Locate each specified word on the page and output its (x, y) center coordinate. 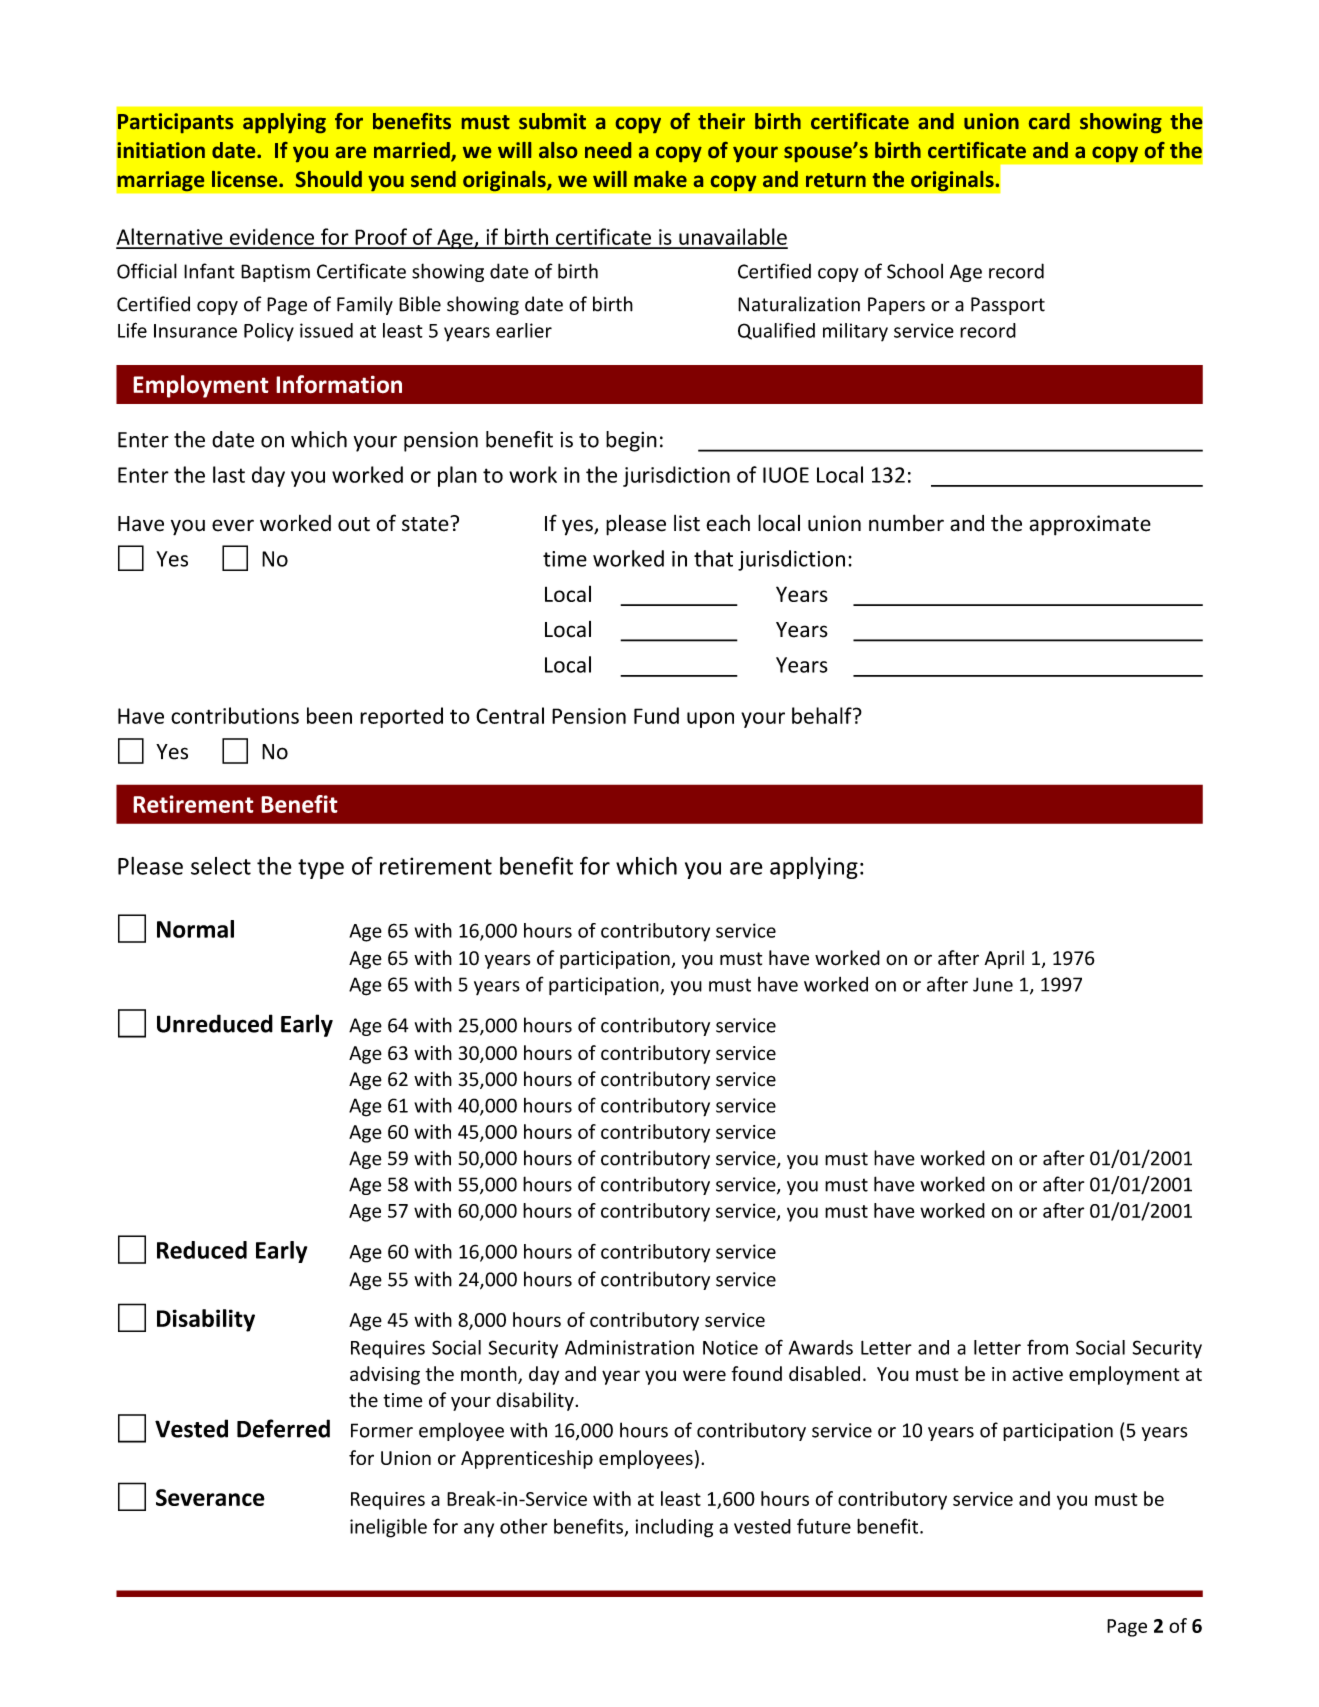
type (321, 869)
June (993, 984)
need (608, 150)
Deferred (283, 1428)
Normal (195, 929)
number (906, 523)
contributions (235, 715)
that (713, 558)
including (674, 1528)
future (824, 1526)
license (246, 179)
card (1049, 121)
